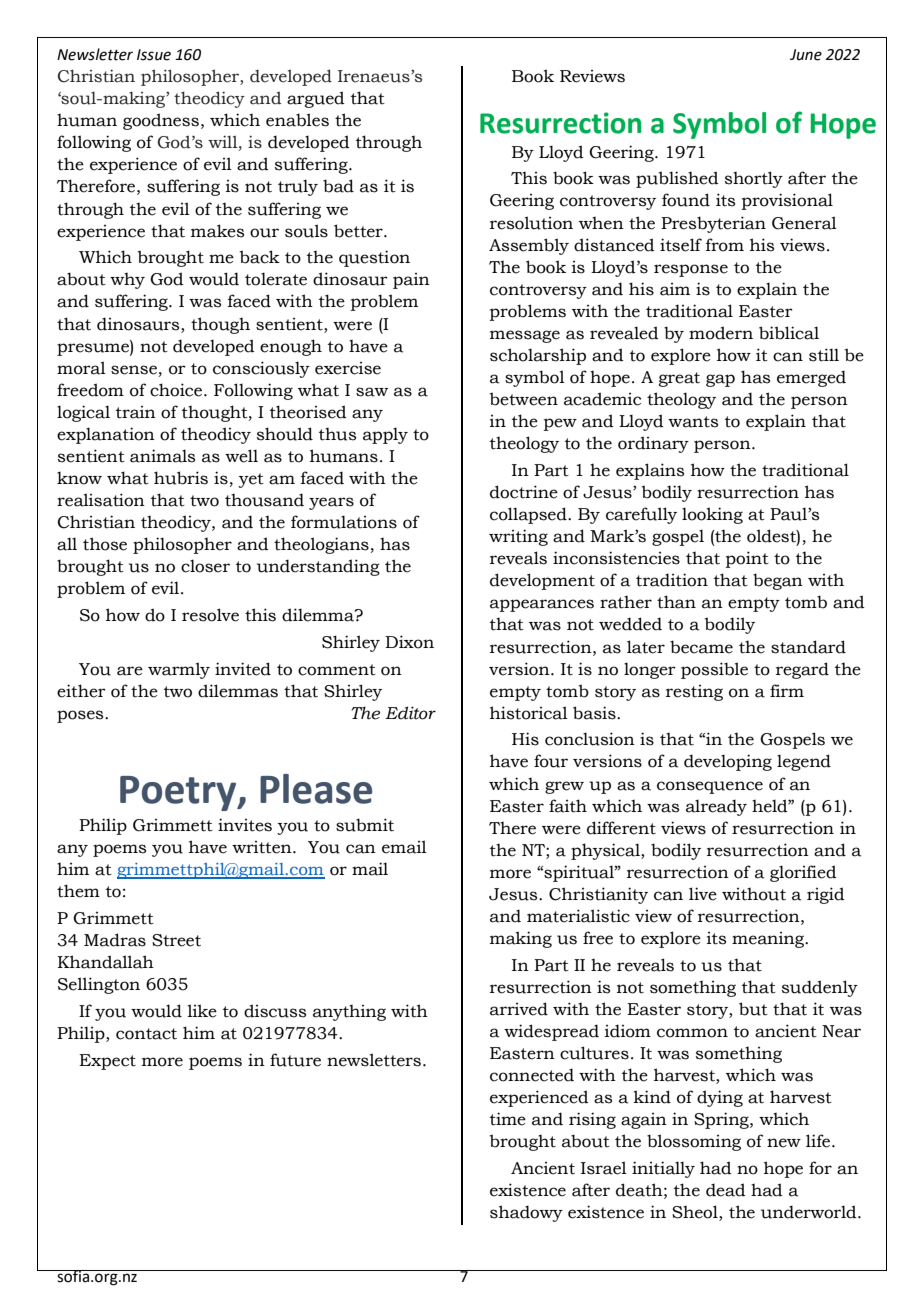 The image size is (924, 1308). What do you see at coordinates (365, 825) in the page?
I see `submit` at bounding box center [365, 825].
